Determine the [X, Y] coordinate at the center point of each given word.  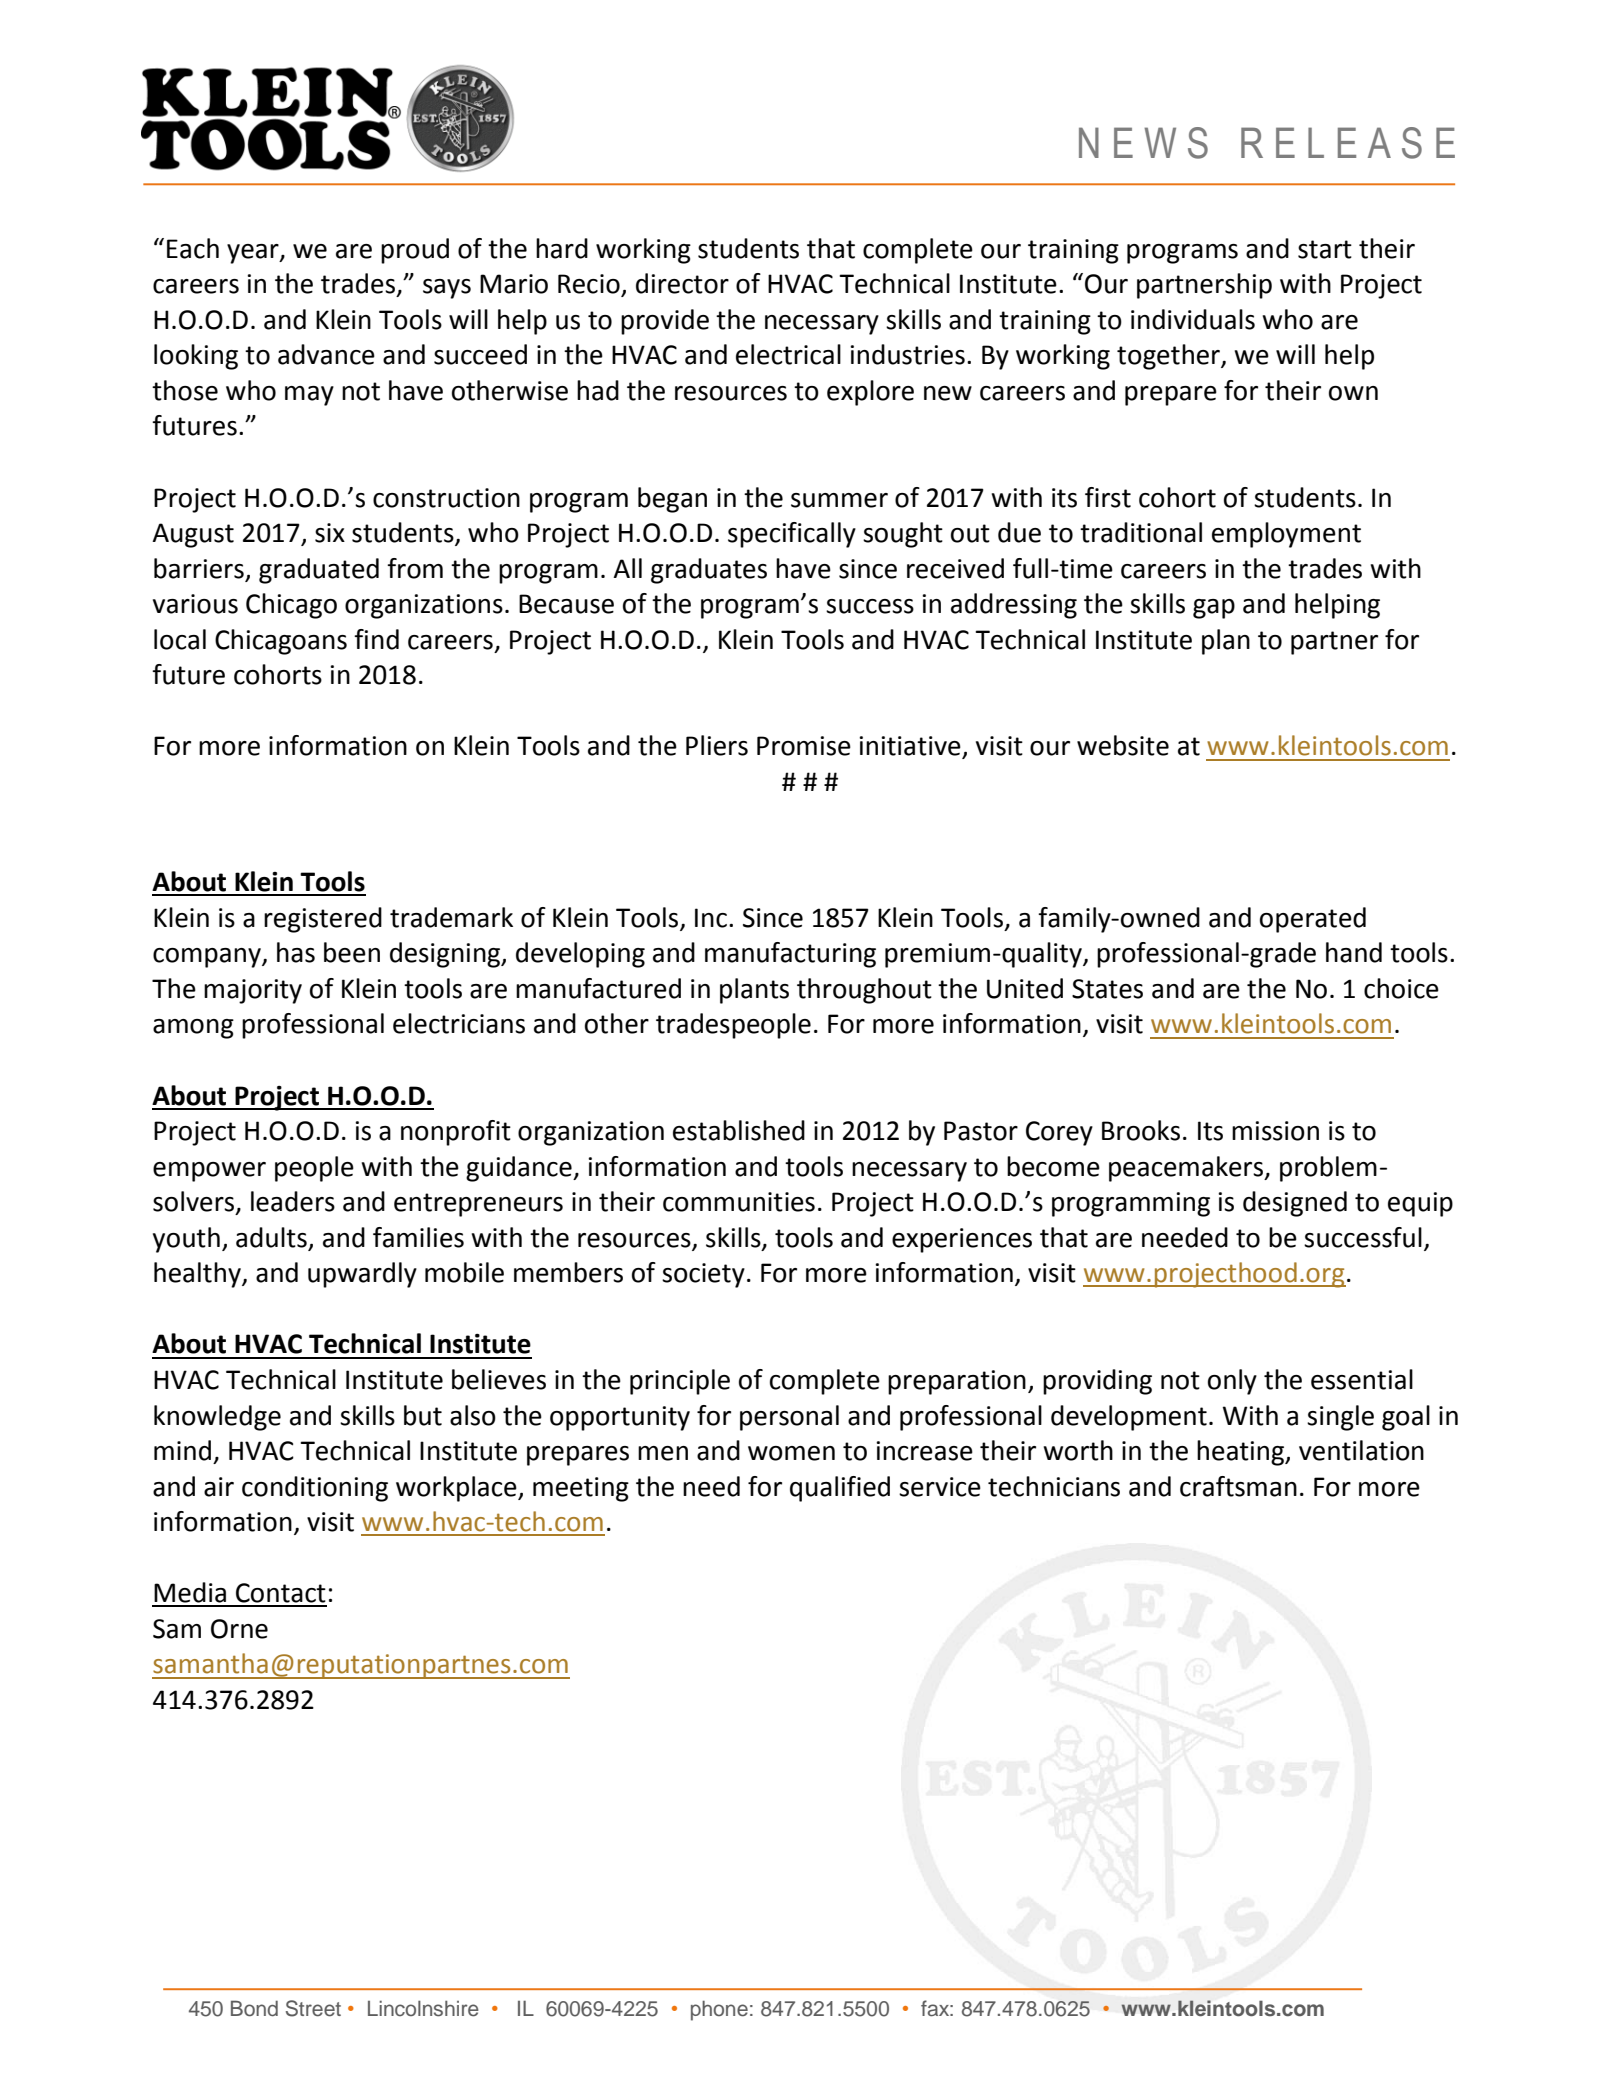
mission [1275, 1131]
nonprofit [456, 1133]
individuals [1193, 319]
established [739, 1130]
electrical [788, 354]
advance [326, 354]
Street [313, 2008]
